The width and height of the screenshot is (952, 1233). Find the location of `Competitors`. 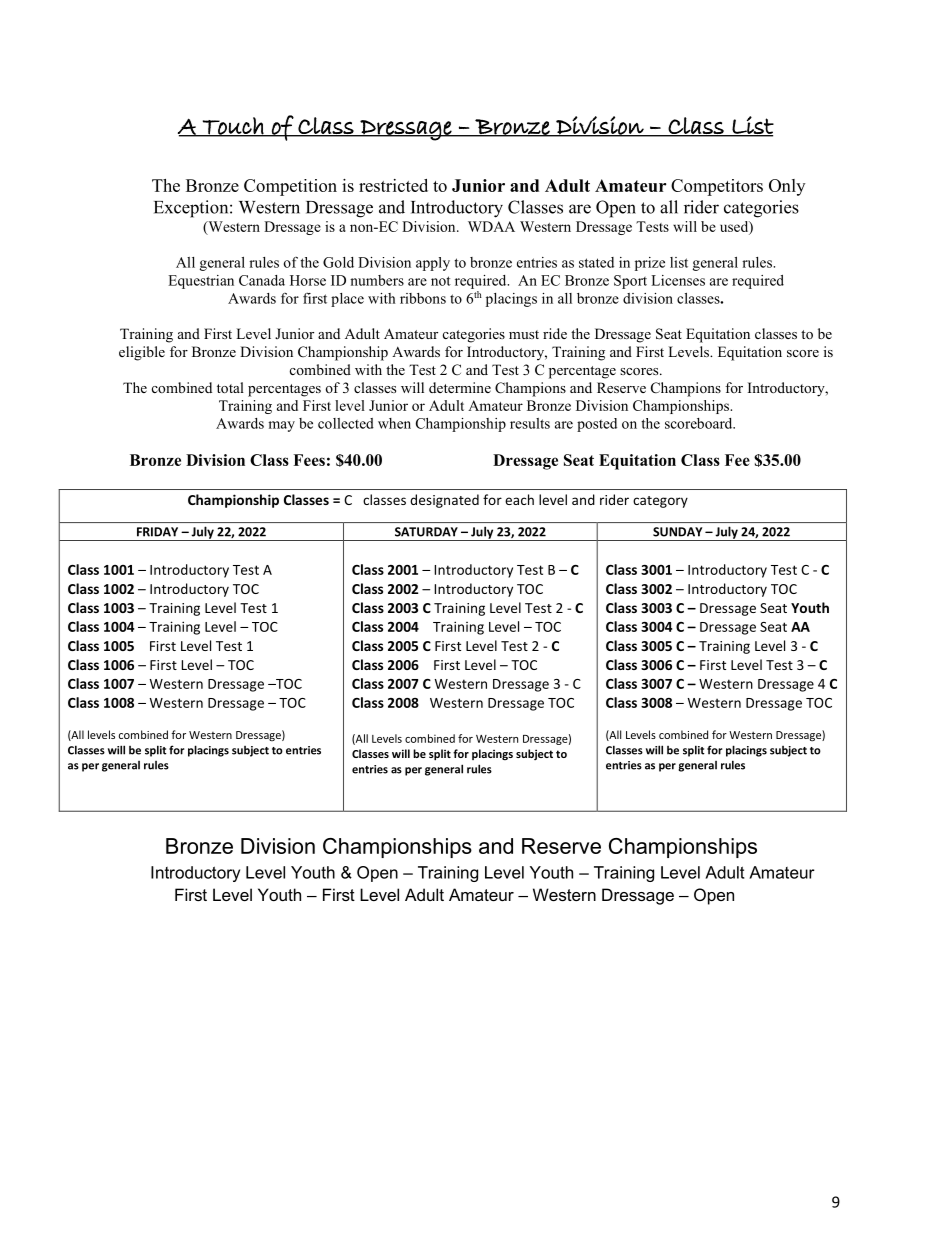

Competitors is located at coordinates (717, 187).
